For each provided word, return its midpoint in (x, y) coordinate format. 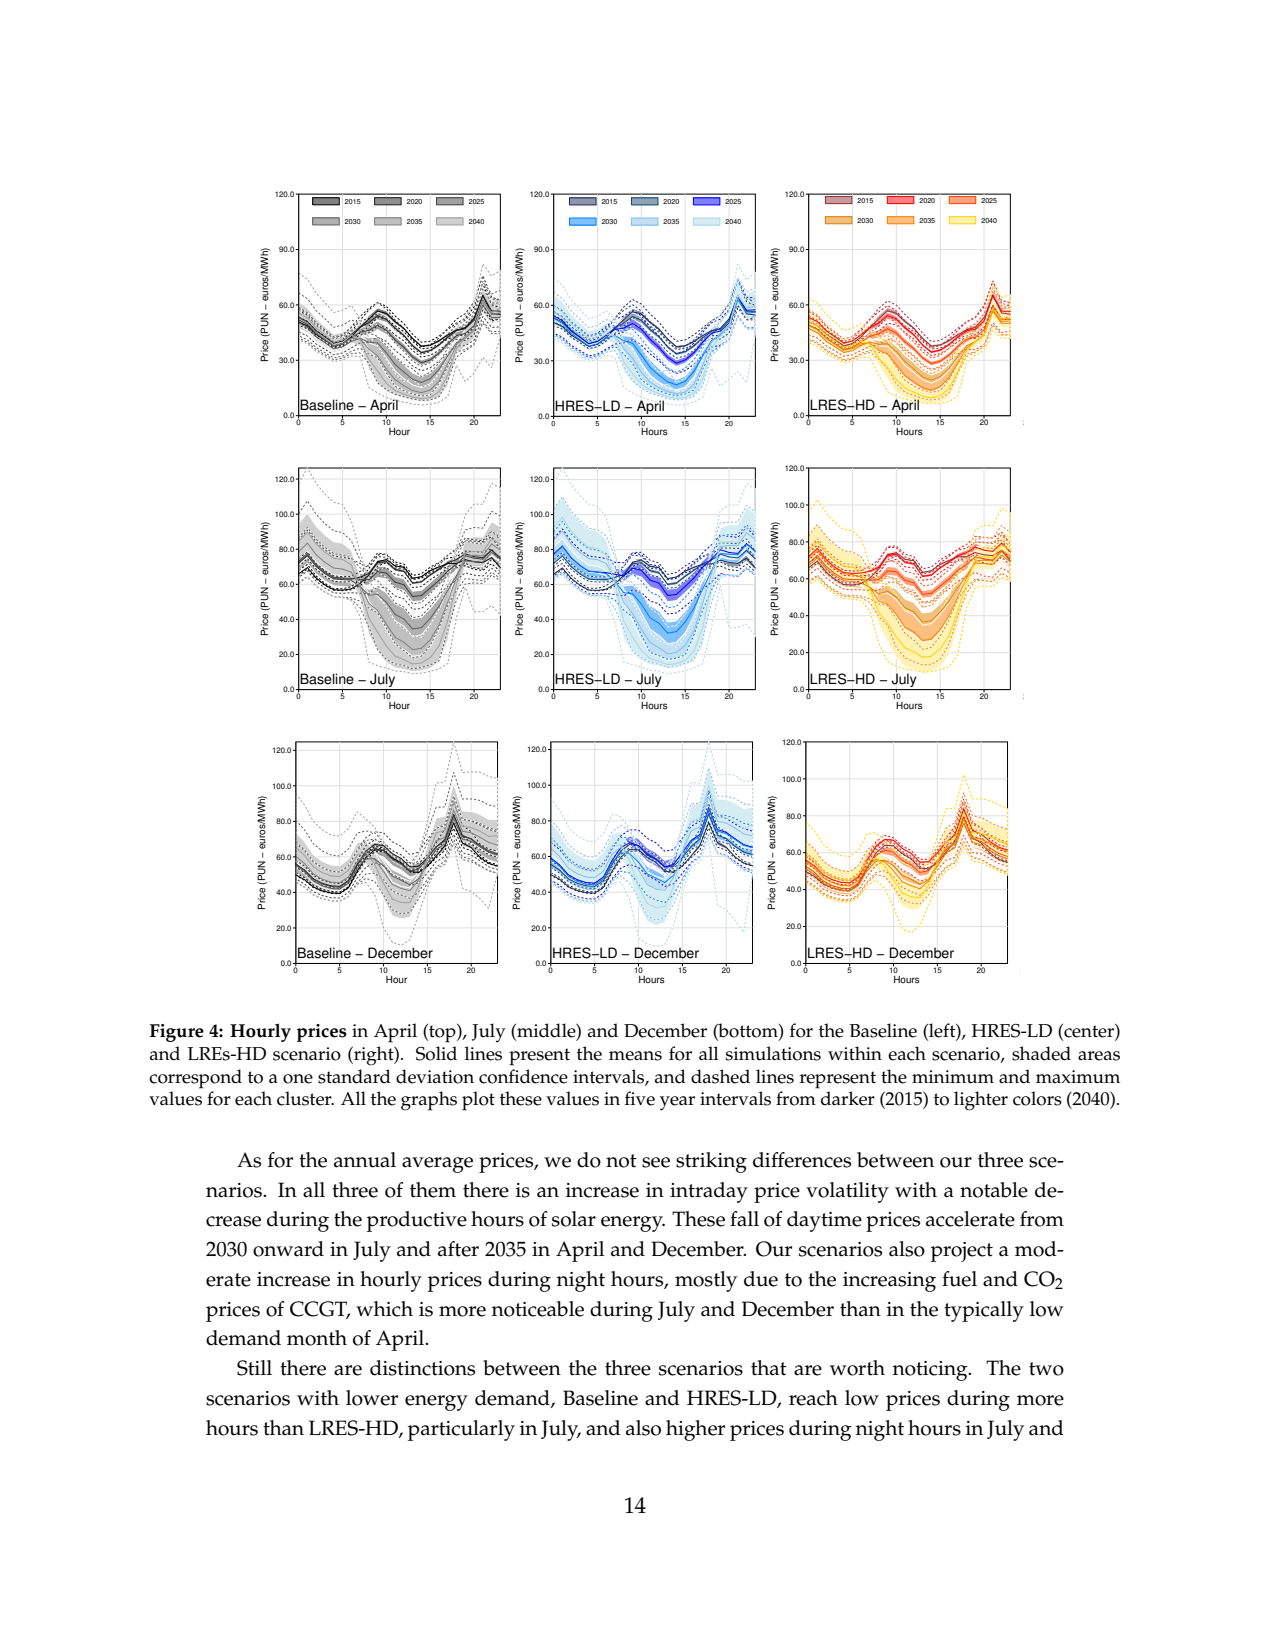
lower (372, 1398)
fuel (959, 1279)
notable (994, 1190)
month (317, 1338)
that (769, 1368)
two (1046, 1369)
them (433, 1190)
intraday (709, 1192)
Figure (177, 1033)
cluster (305, 1098)
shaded (1041, 1053)
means (635, 1056)
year (677, 1103)
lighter (981, 1101)
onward (288, 1249)
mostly (706, 1281)
